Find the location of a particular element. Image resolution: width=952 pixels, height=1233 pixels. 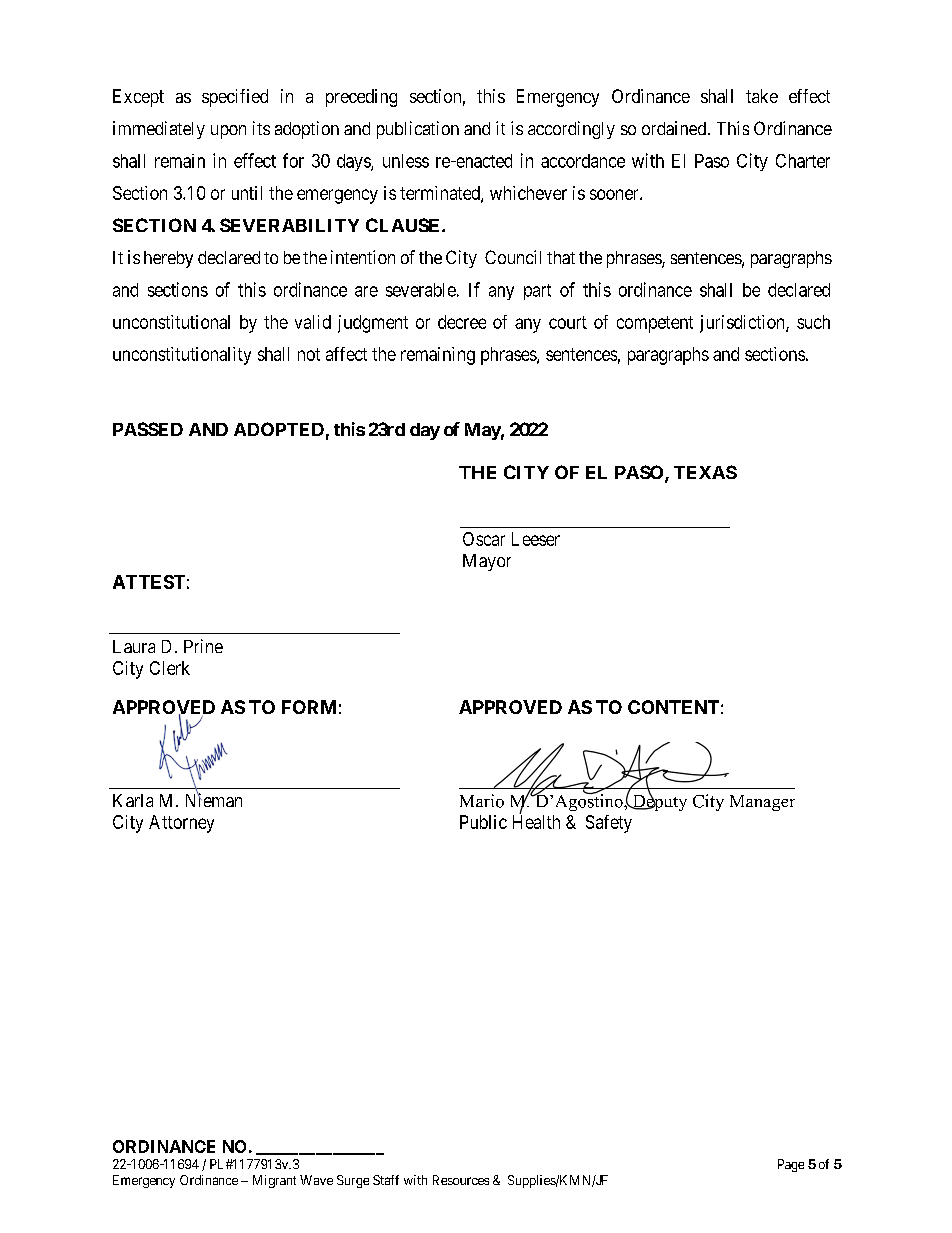

Migrant is located at coordinates (274, 1181).
